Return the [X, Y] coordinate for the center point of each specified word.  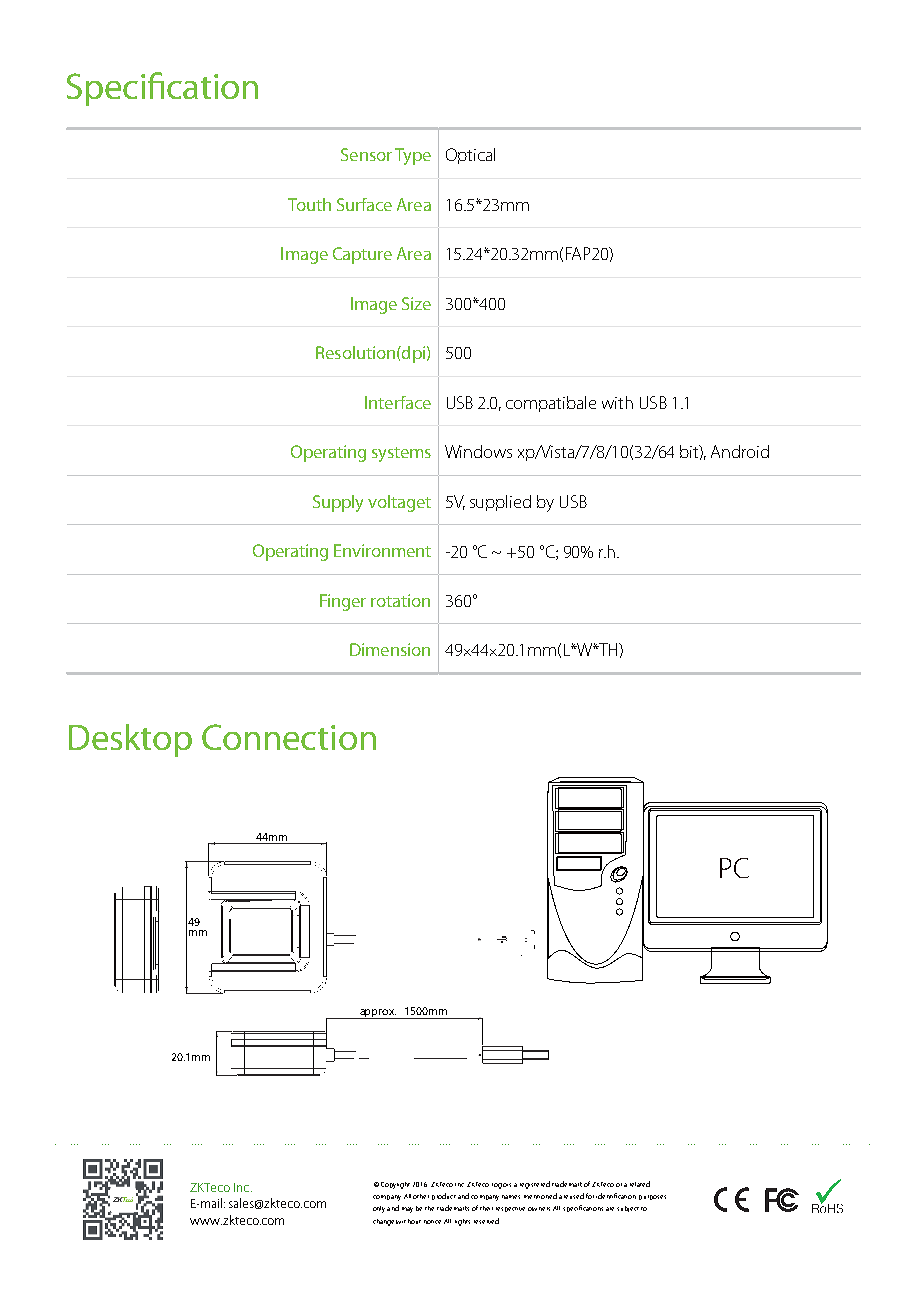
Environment [382, 550]
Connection [289, 737]
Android [740, 451]
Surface [364, 204]
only [379, 1209]
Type [413, 156]
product [444, 1196]
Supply [338, 503]
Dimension [390, 649]
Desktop [130, 740]
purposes [652, 1197]
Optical [470, 156]
